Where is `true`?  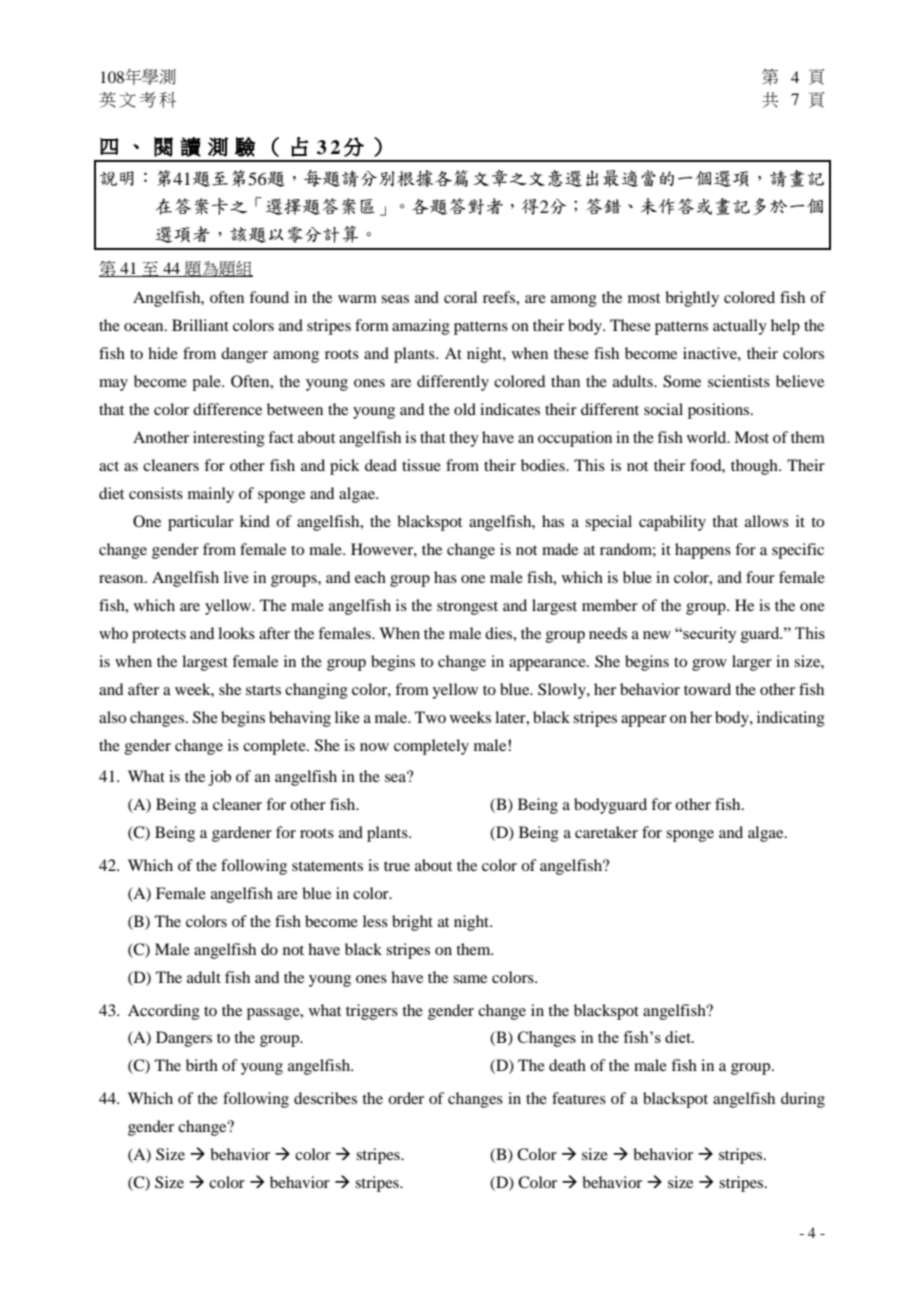 true is located at coordinates (397, 866).
